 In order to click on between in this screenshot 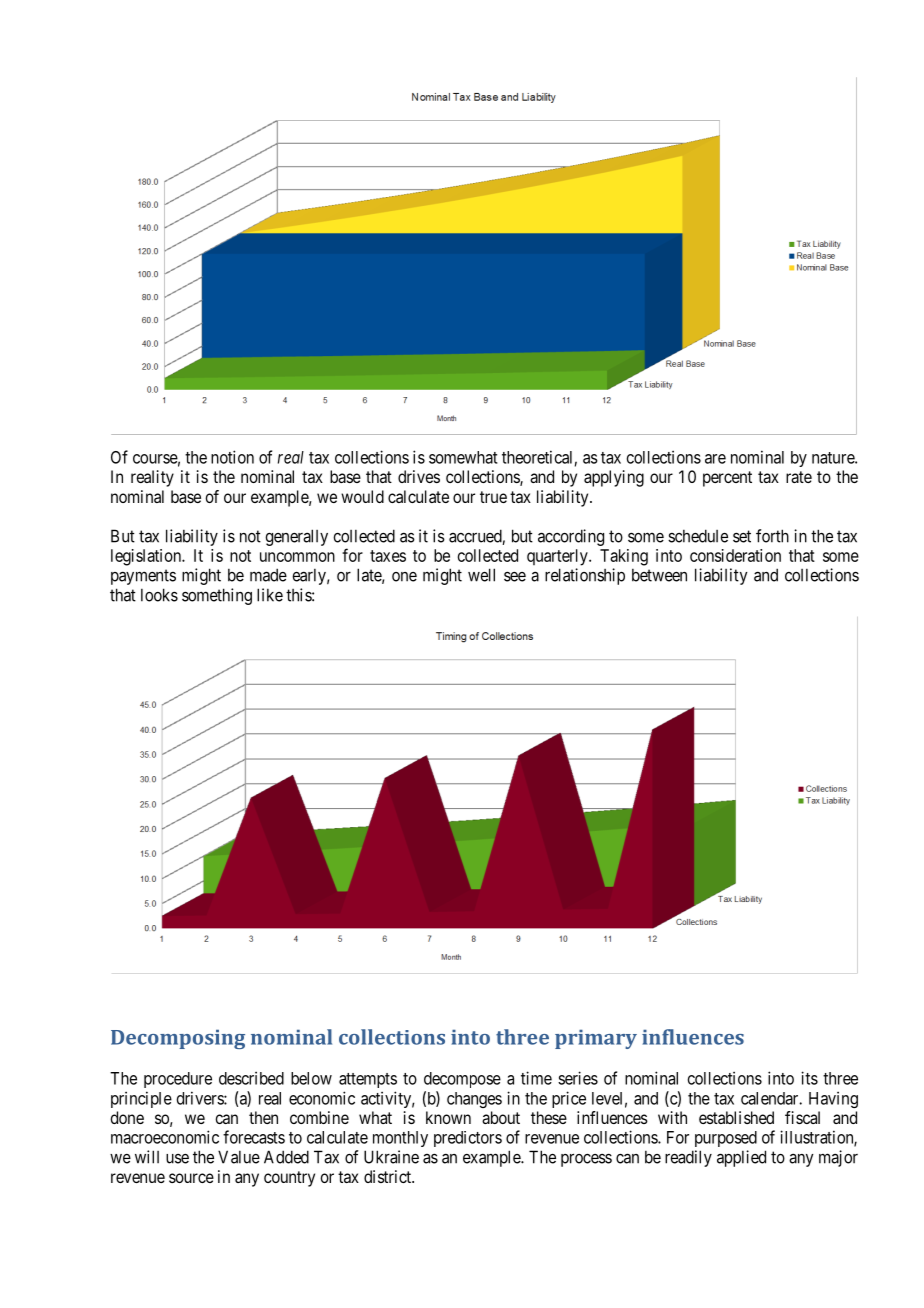, I will do `click(659, 575)`.
